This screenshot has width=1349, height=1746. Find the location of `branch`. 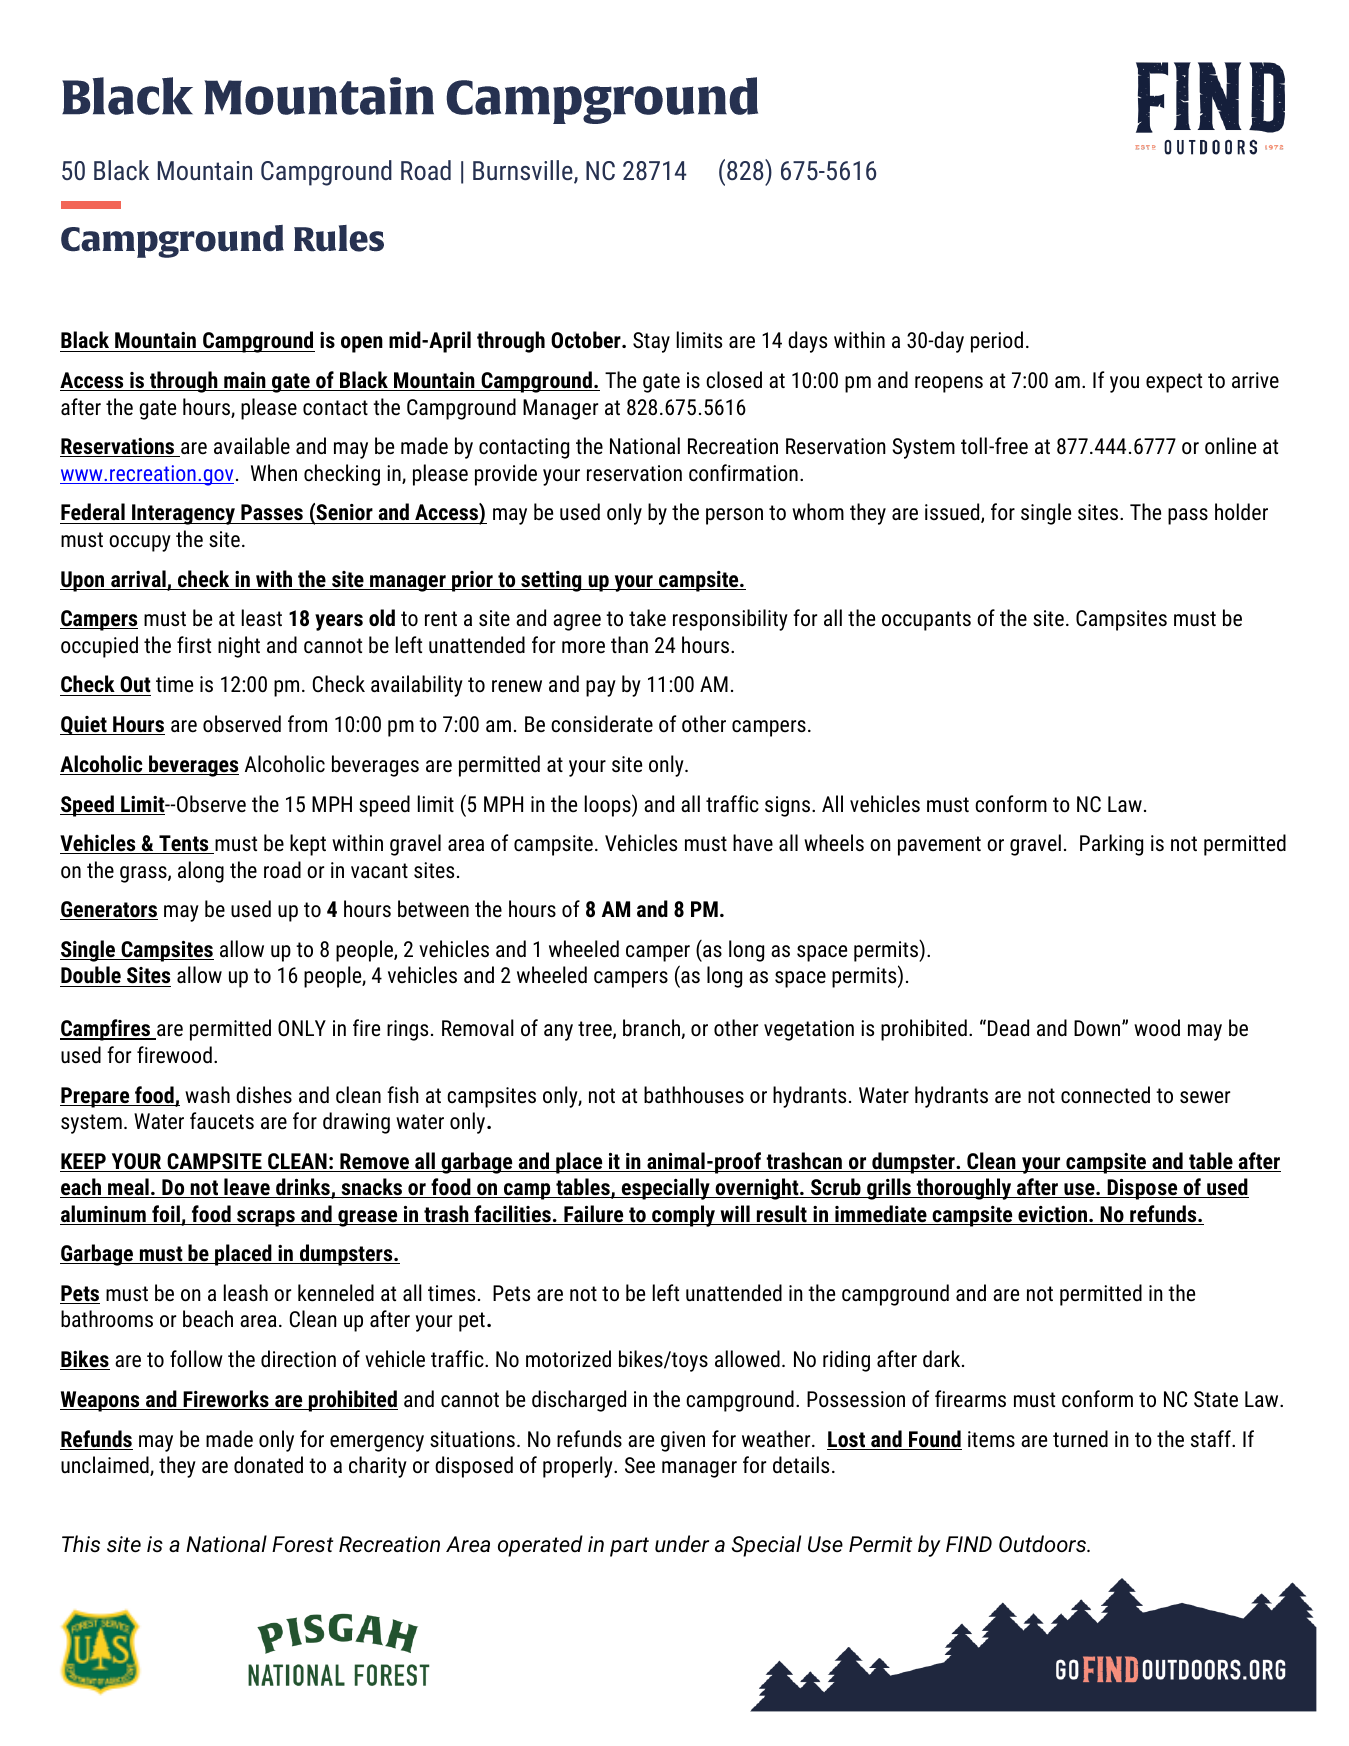

branch is located at coordinates (651, 1027).
